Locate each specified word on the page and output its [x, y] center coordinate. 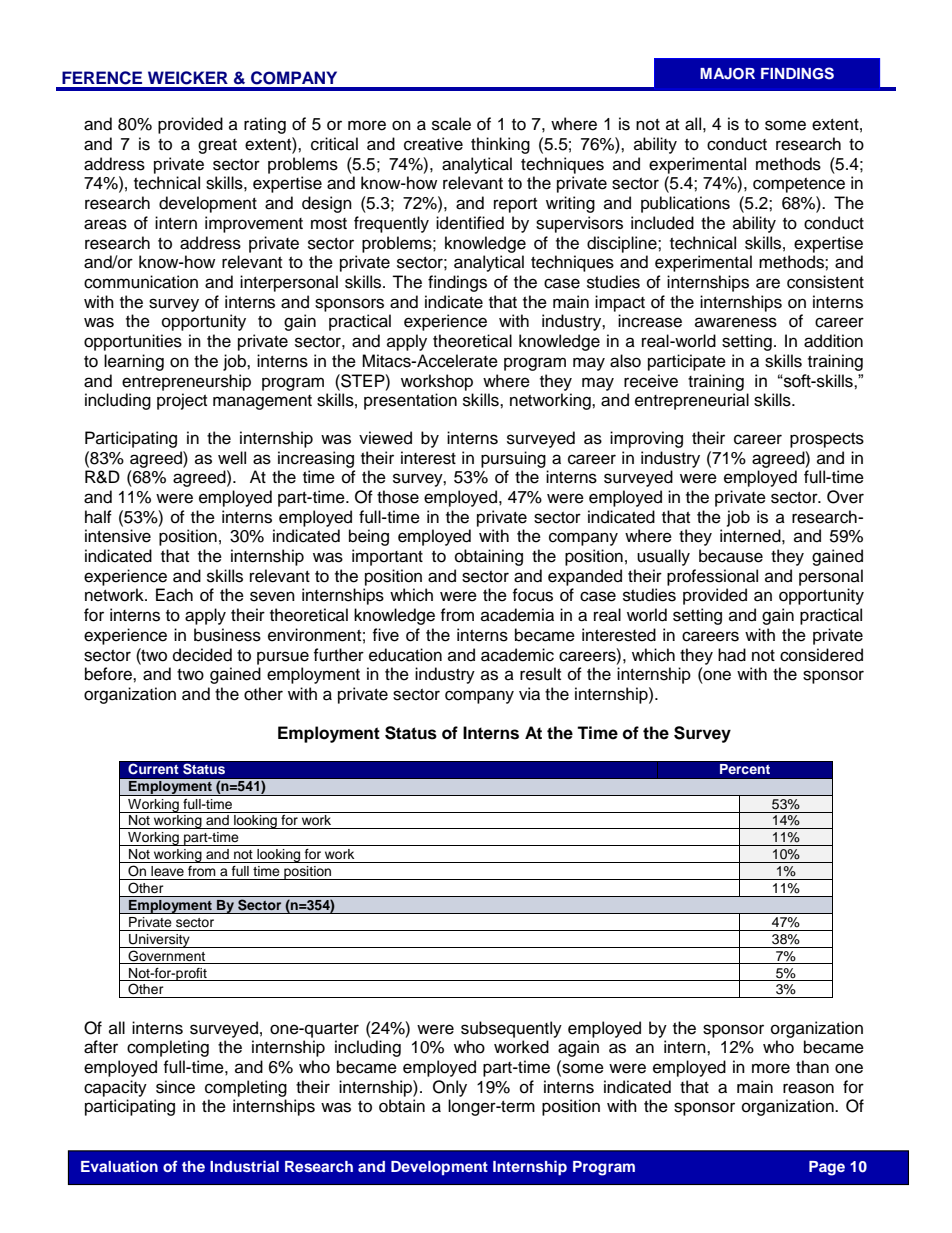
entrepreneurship [186, 382]
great [217, 146]
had [732, 655]
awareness [736, 322]
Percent [745, 769]
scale [451, 124]
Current [153, 769]
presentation [410, 401]
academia [517, 615]
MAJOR [727, 74]
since [175, 1087]
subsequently [511, 1029]
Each [174, 595]
